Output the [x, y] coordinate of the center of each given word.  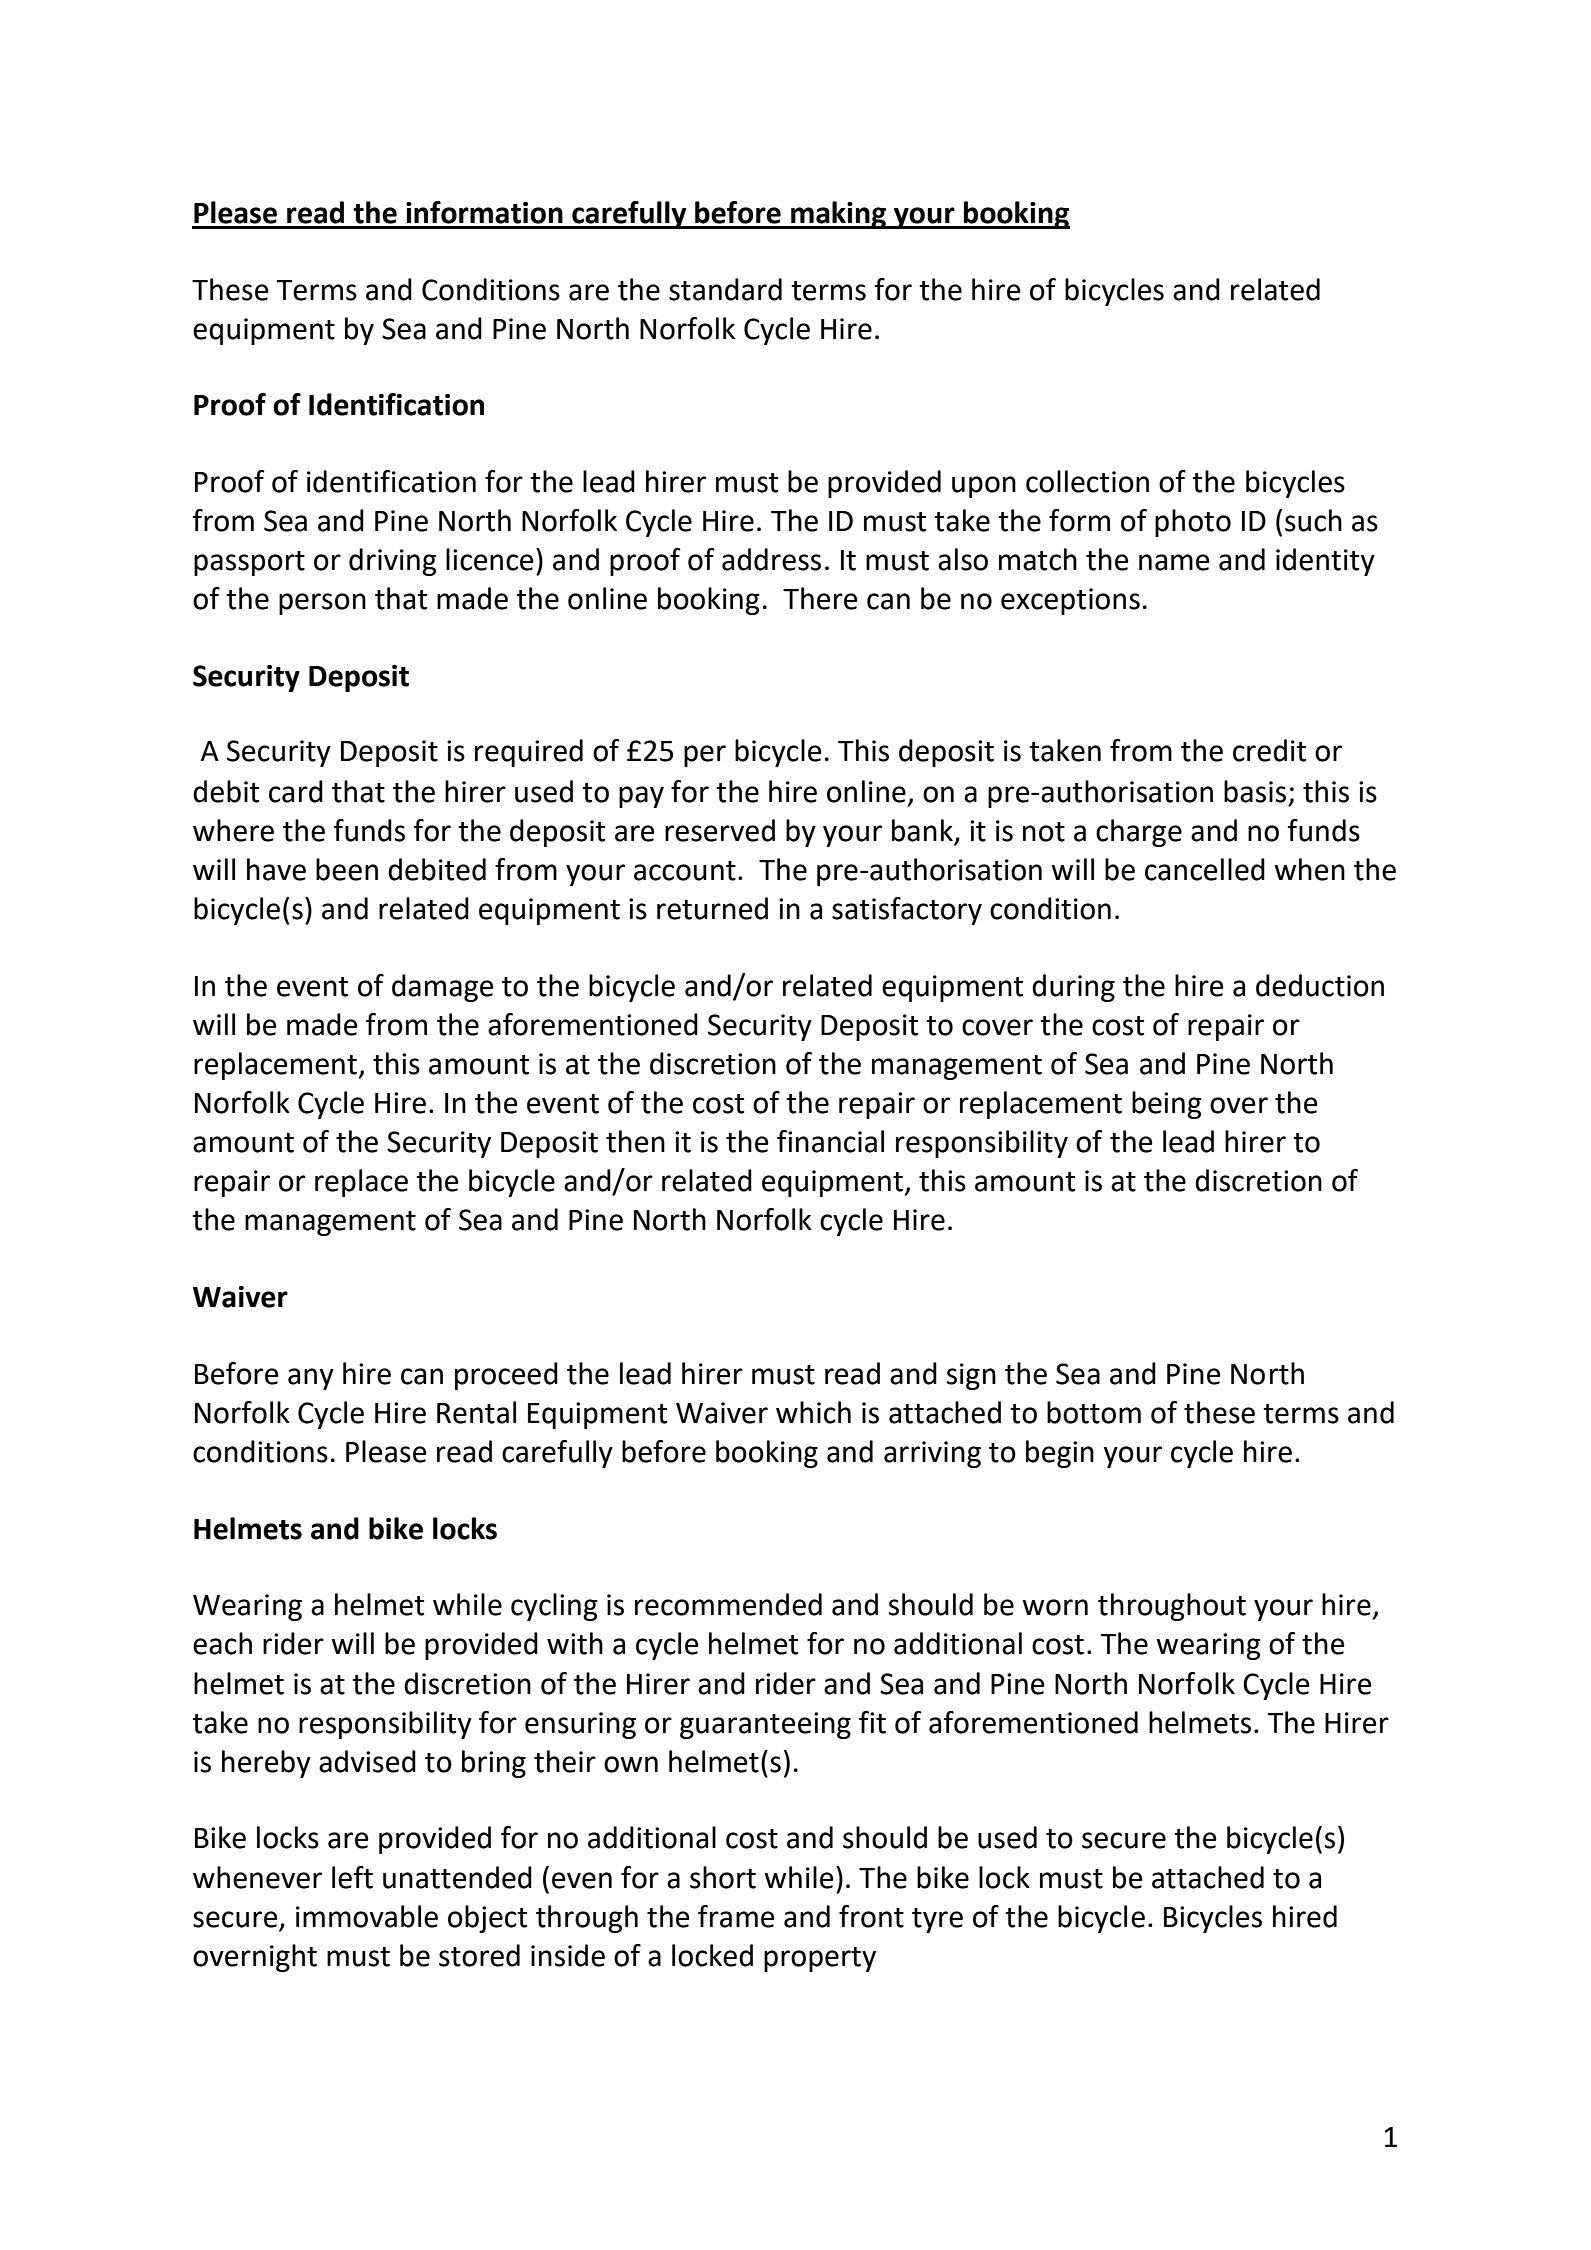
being [1167, 1105]
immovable [367, 1916]
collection [1087, 481]
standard [725, 289]
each [222, 1643]
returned [712, 908]
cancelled [1205, 869]
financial [830, 1141]
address [771, 559]
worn [1055, 1607]
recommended [728, 1604]
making [838, 215]
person [322, 604]
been [347, 869]
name [1174, 562]
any [311, 1379]
